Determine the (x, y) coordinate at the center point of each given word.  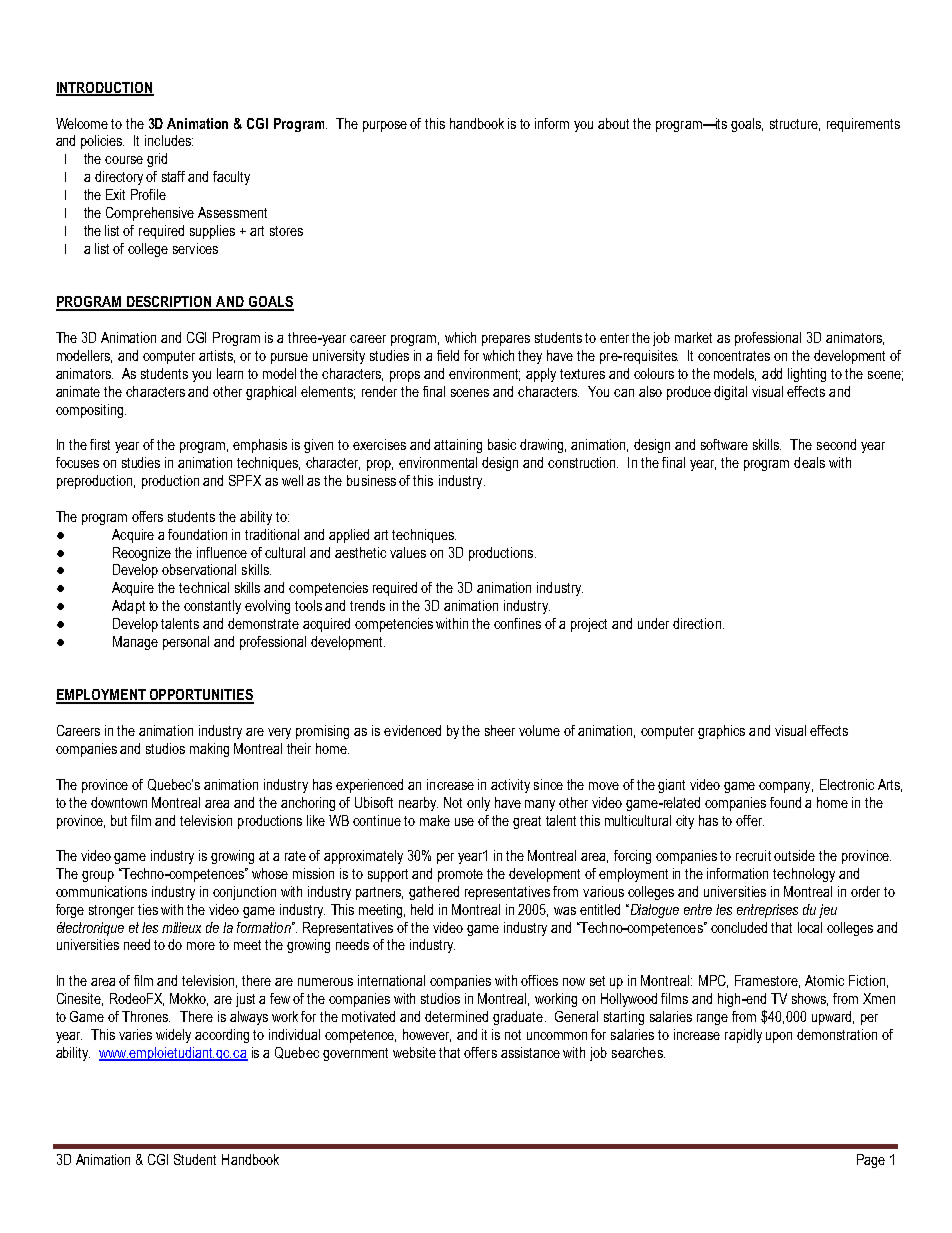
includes (169, 140)
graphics (721, 732)
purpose (385, 126)
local (810, 927)
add (772, 373)
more (201, 946)
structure (795, 125)
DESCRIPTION (169, 303)
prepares (506, 340)
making (209, 750)
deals (809, 462)
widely (173, 1036)
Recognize (142, 554)
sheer (500, 730)
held (422, 909)
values (408, 552)
